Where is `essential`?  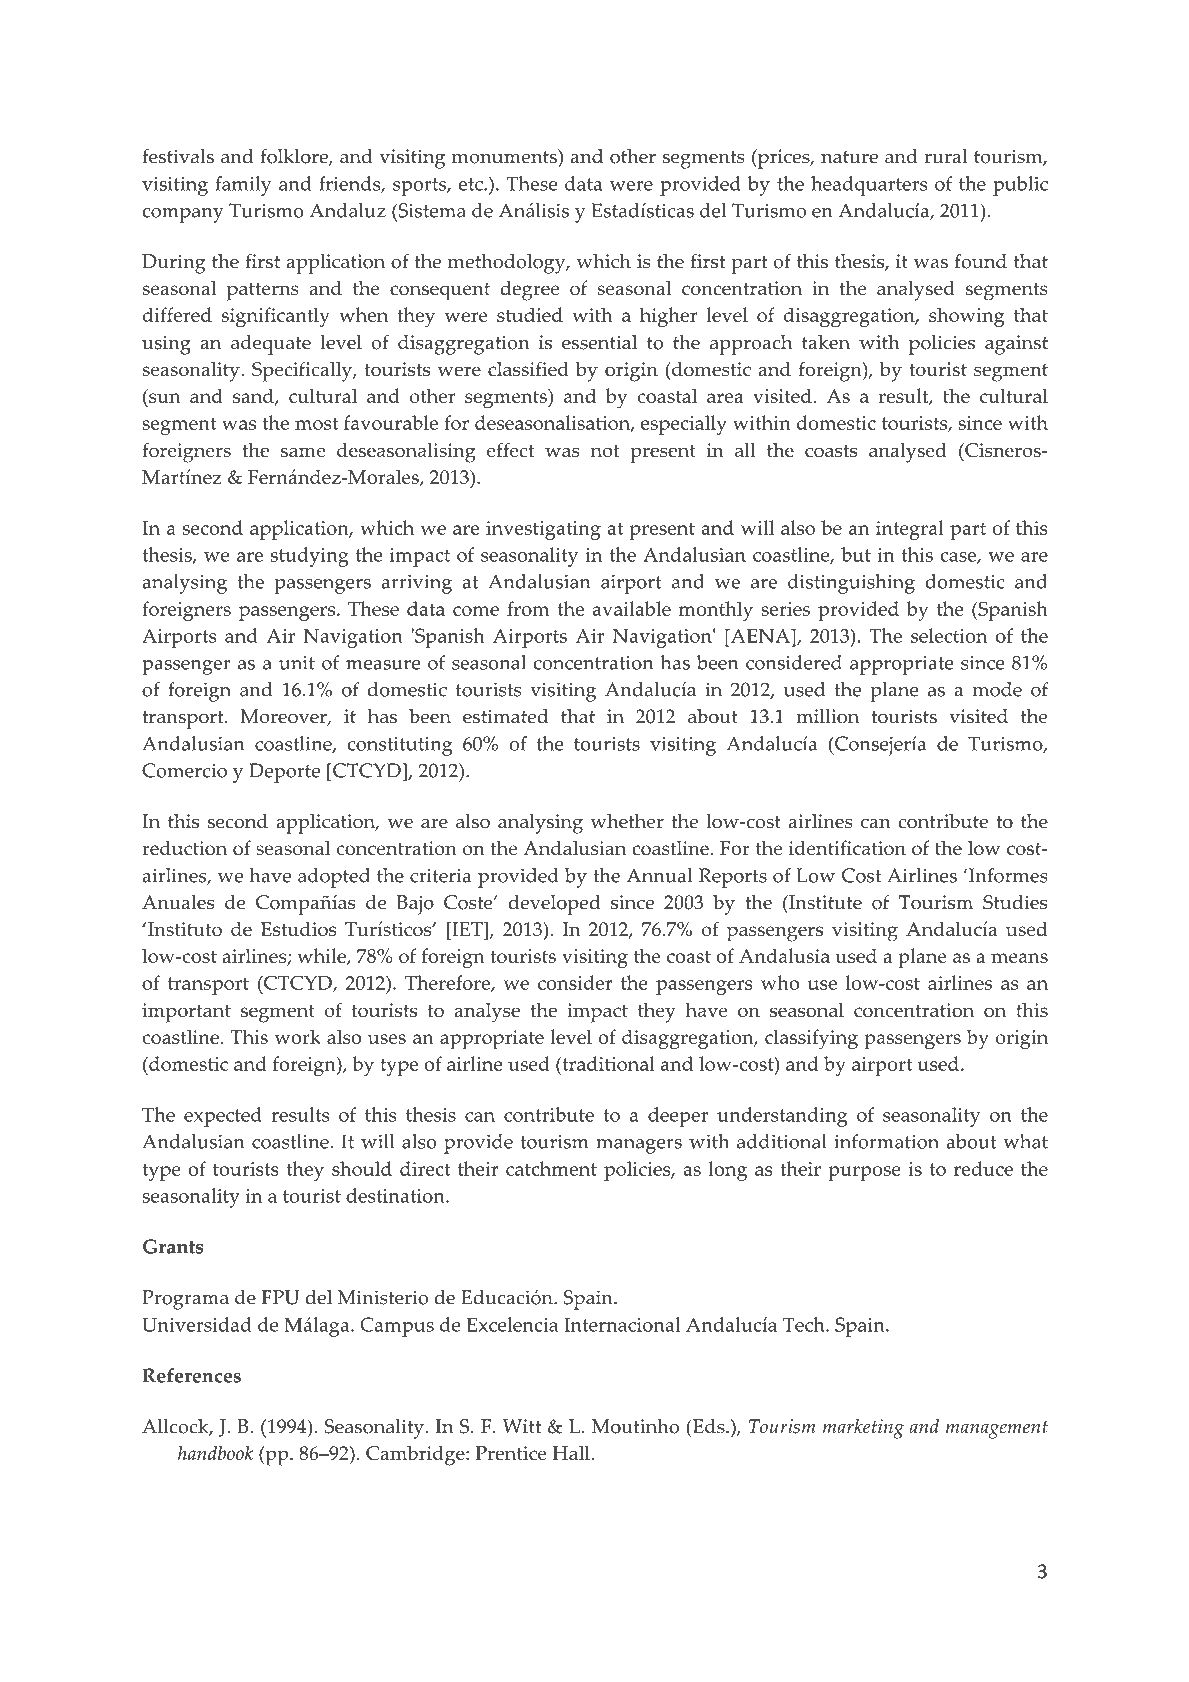 essential is located at coordinates (599, 342).
